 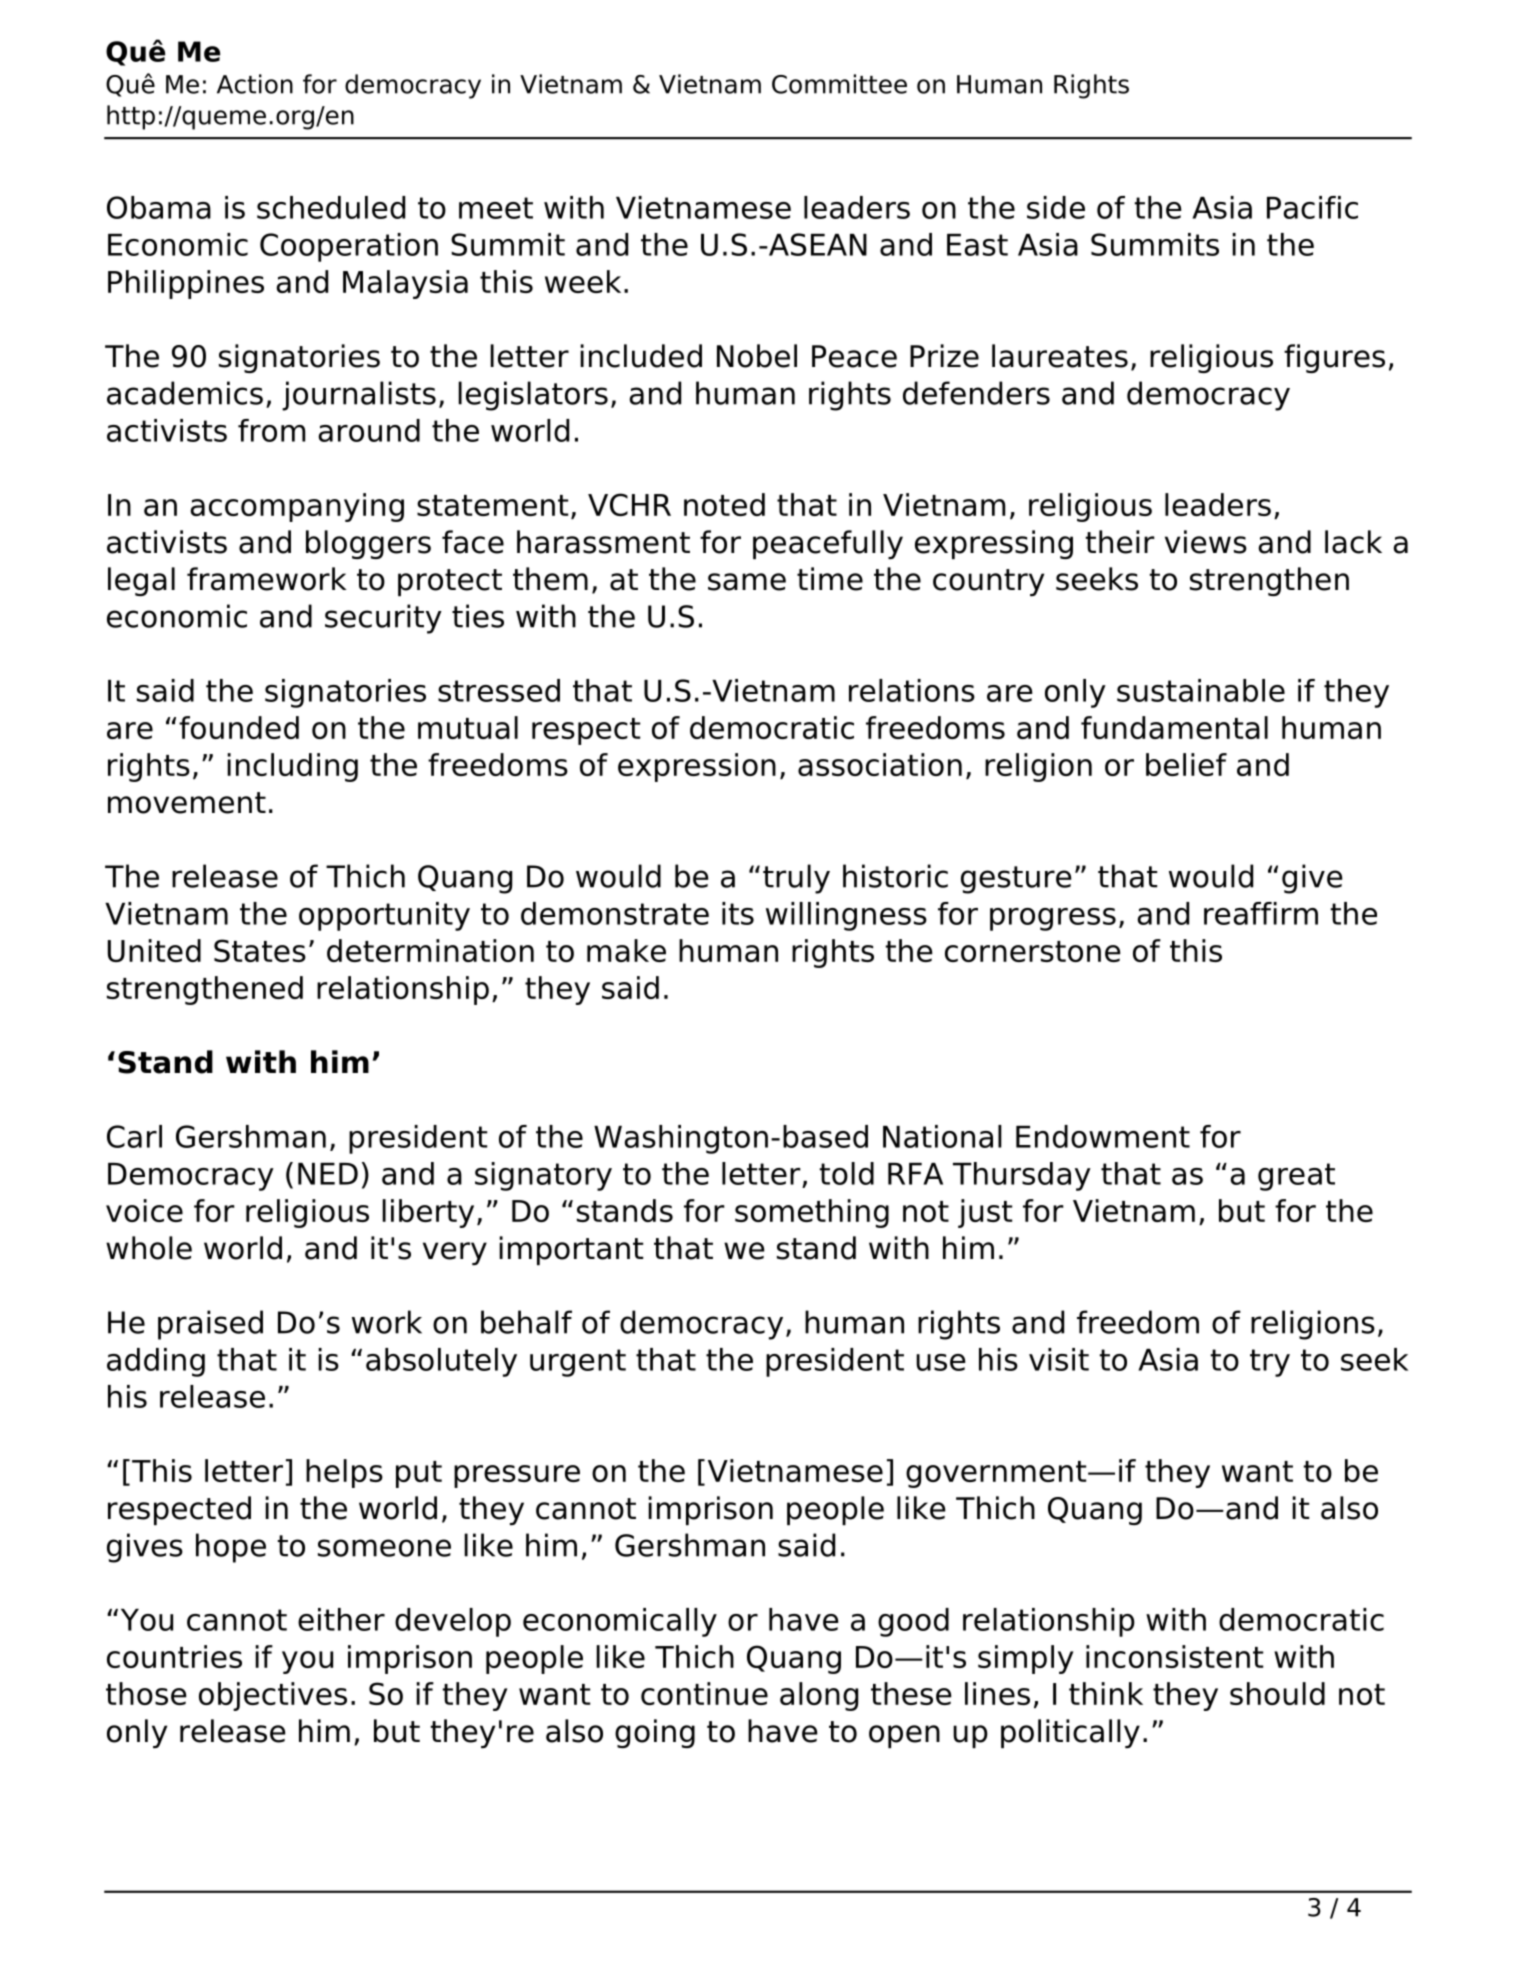 What do you see at coordinates (1261, 913) in the page?
I see `reaffirm` at bounding box center [1261, 913].
